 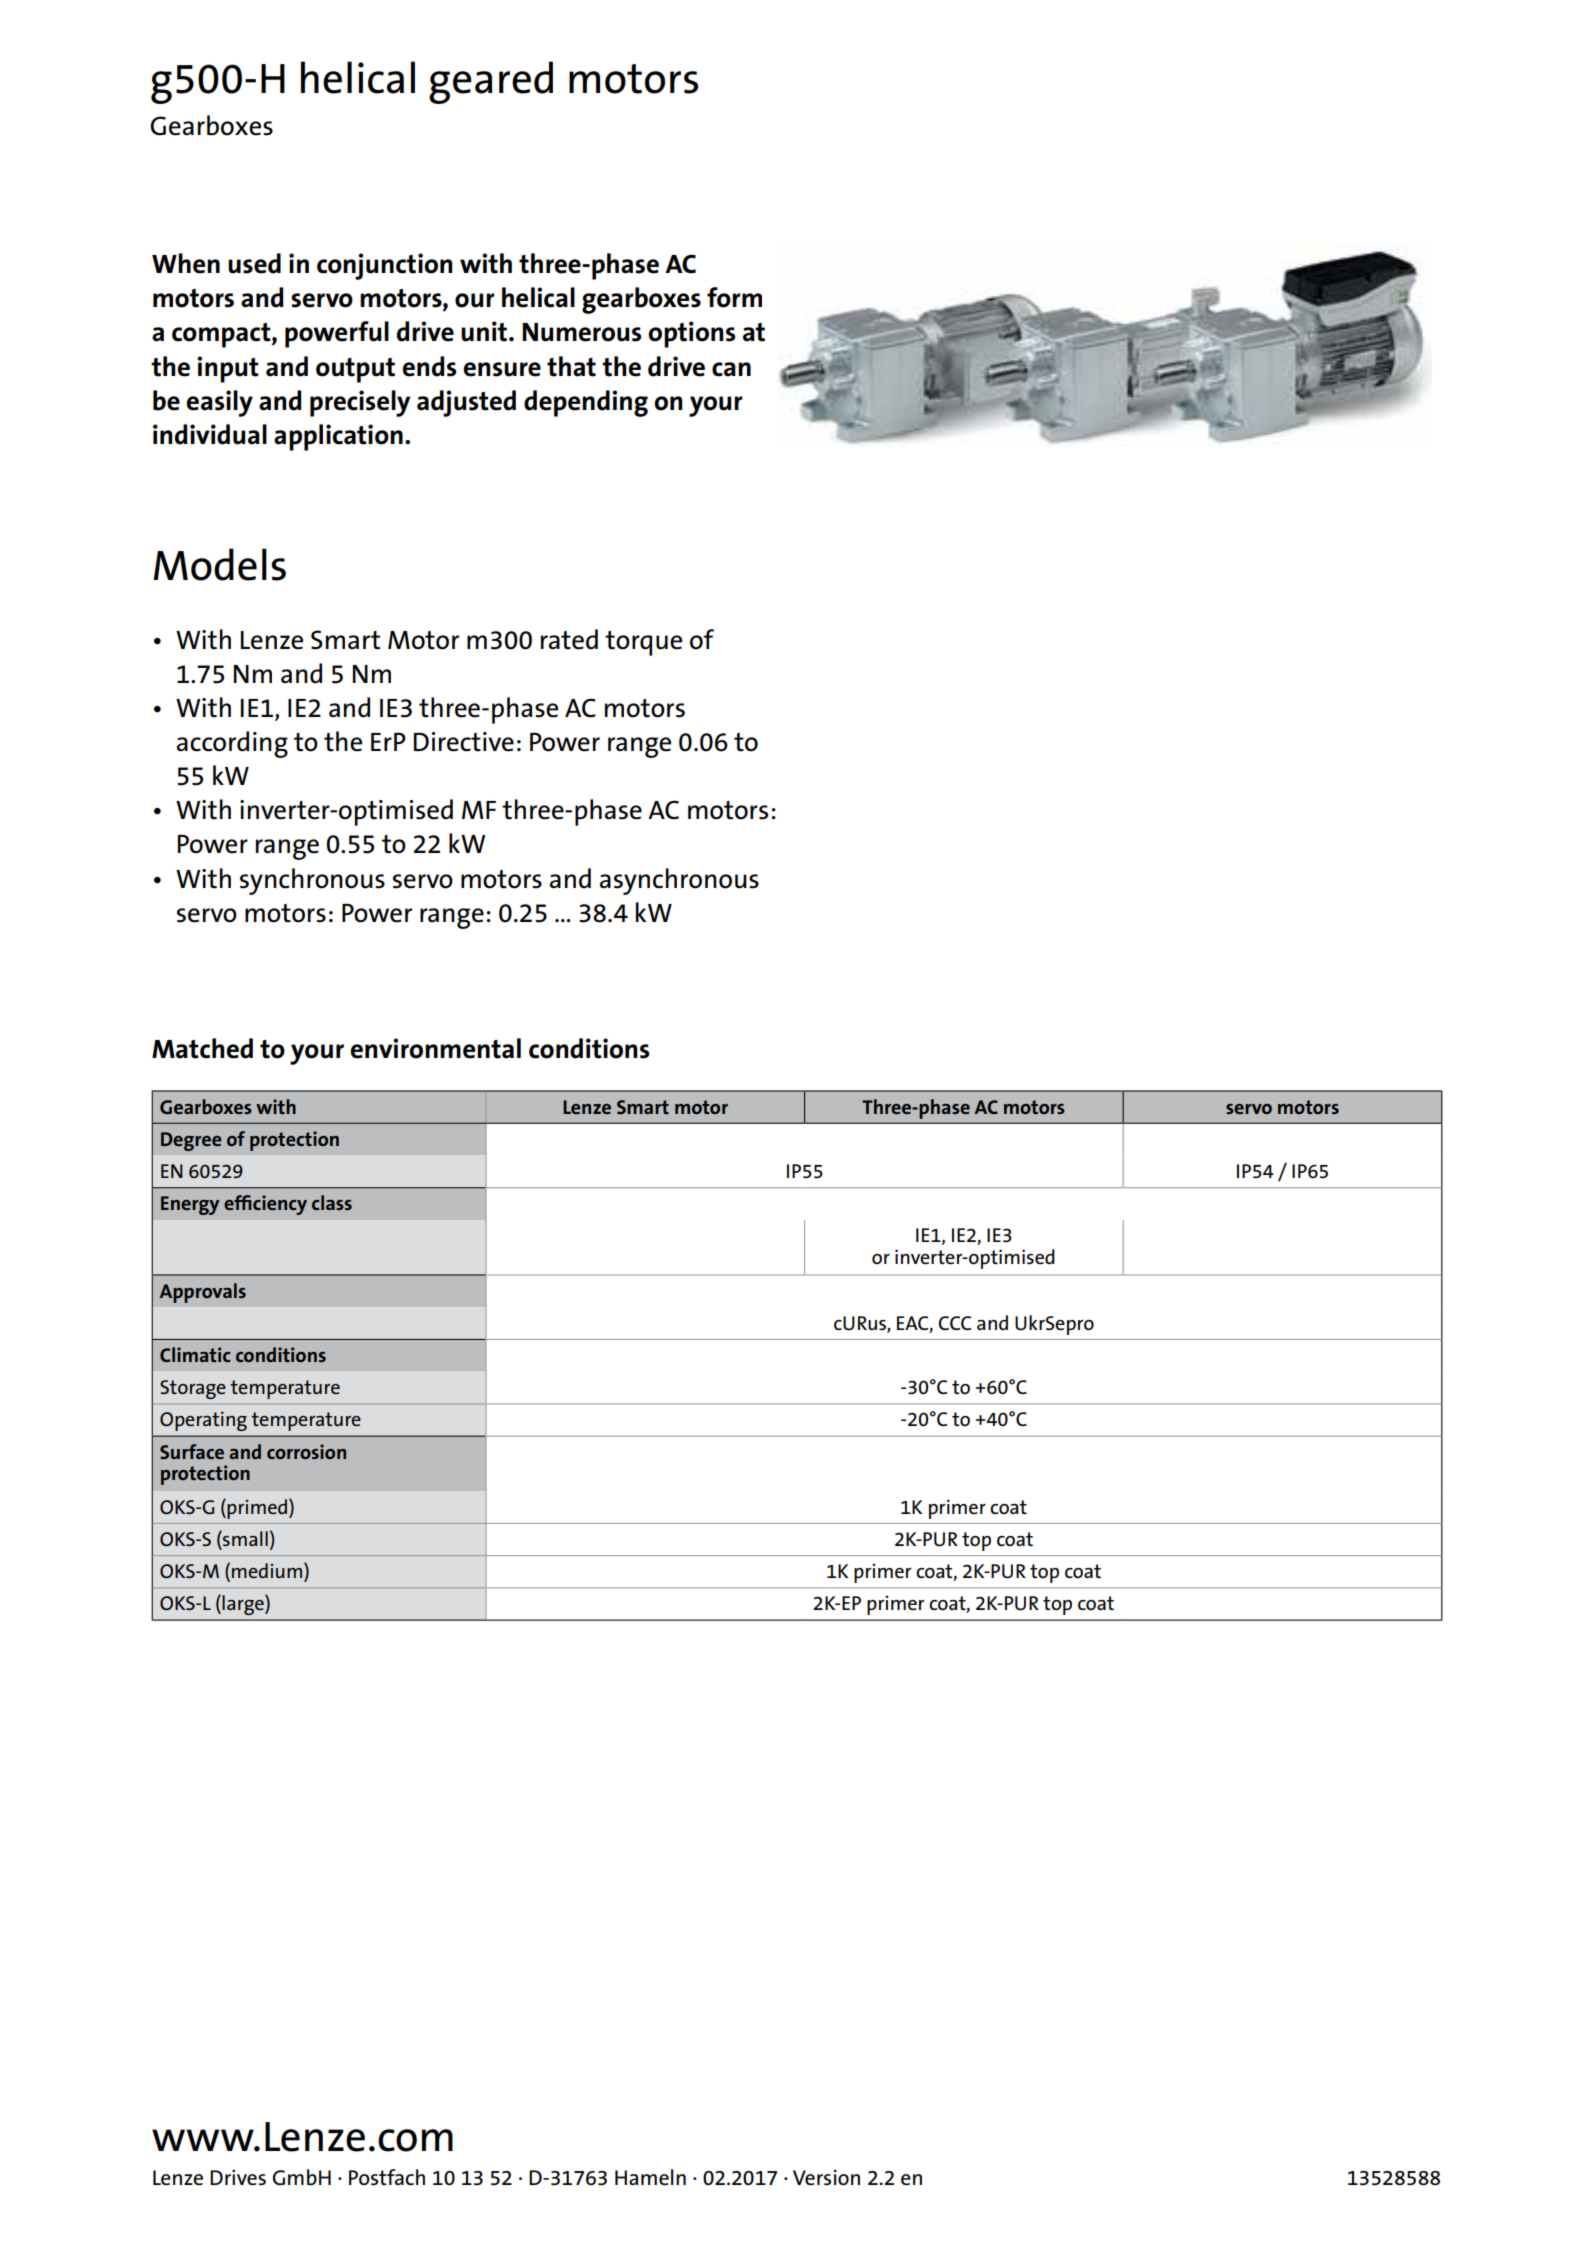 What do you see at coordinates (254, 263) in the document?
I see `used` at bounding box center [254, 263].
